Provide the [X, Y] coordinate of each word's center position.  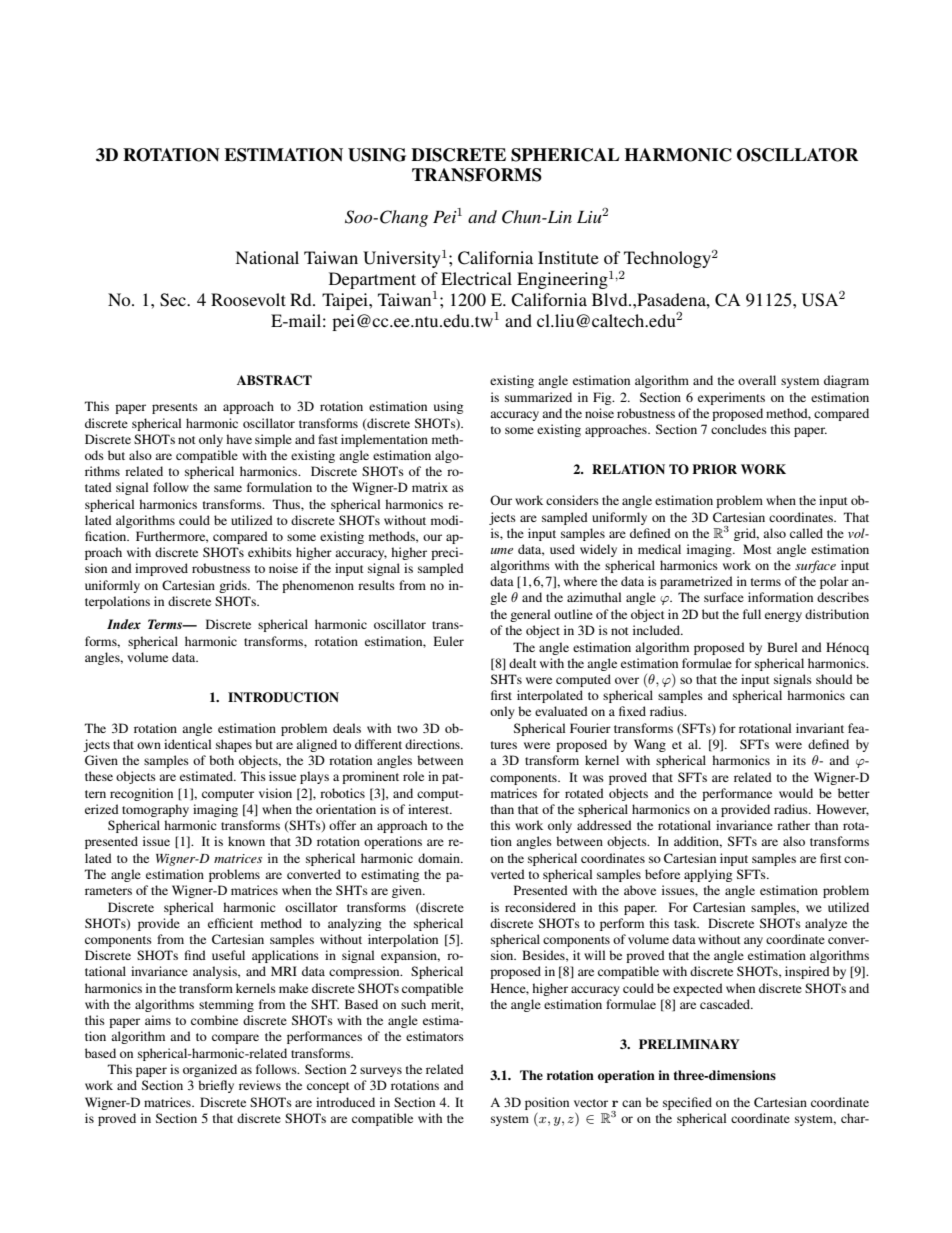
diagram [846, 381]
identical [187, 744]
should [834, 679]
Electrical [476, 278]
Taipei [346, 301]
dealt [523, 663]
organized [210, 1070]
